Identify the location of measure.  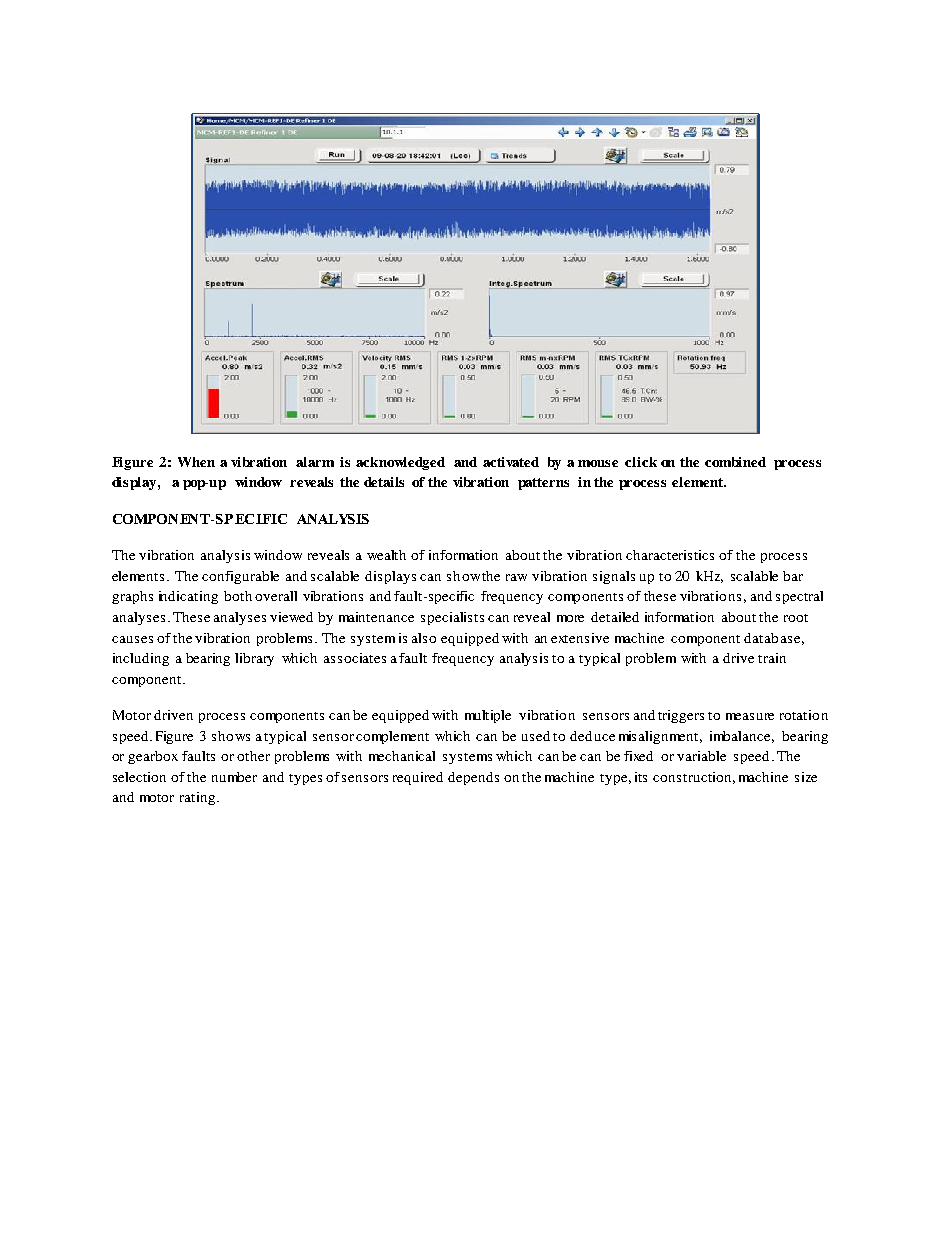
(750, 716).
